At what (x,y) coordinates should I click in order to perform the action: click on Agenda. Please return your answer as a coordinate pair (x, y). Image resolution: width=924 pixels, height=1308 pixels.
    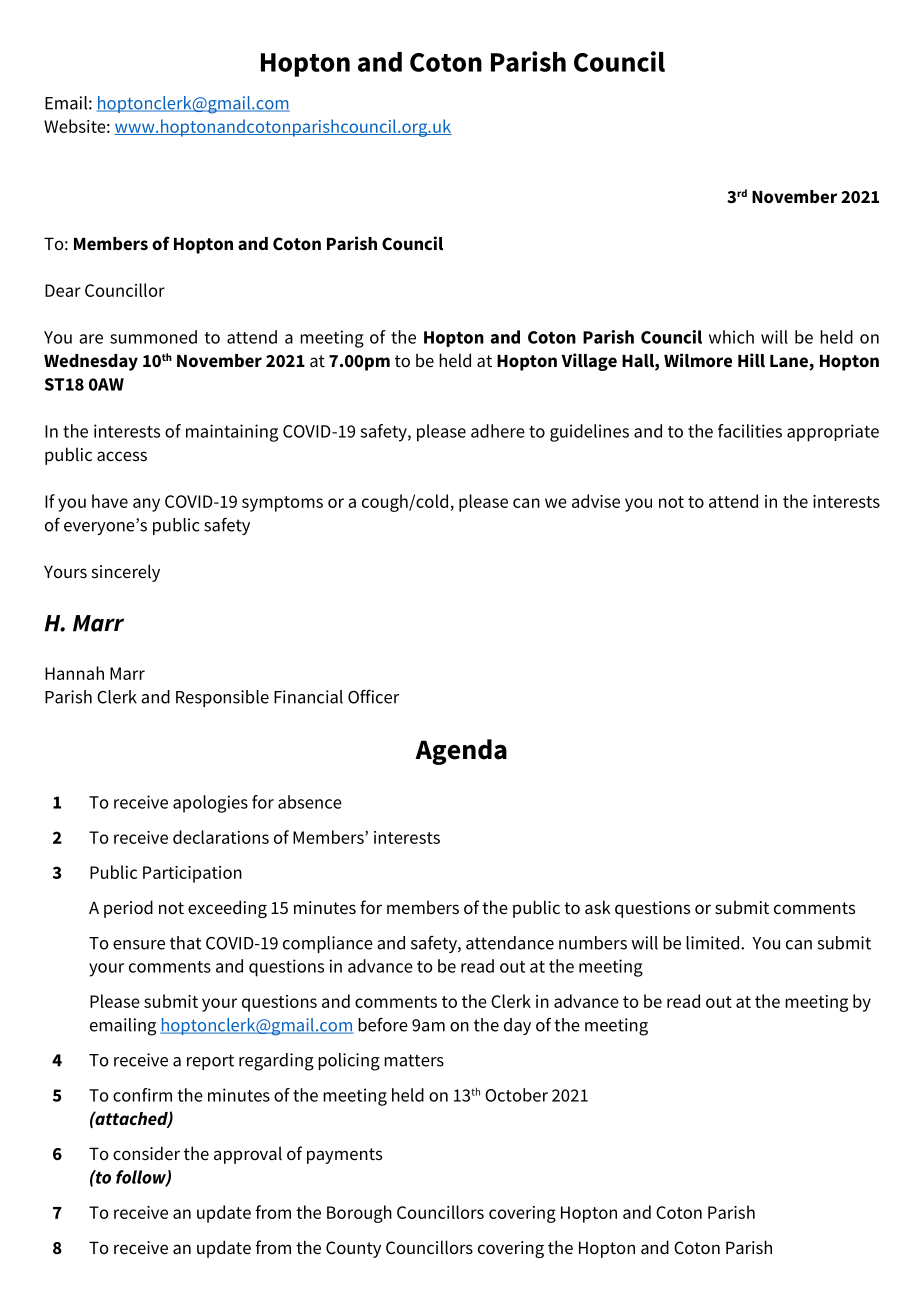
    Looking at the image, I should click on (461, 752).
